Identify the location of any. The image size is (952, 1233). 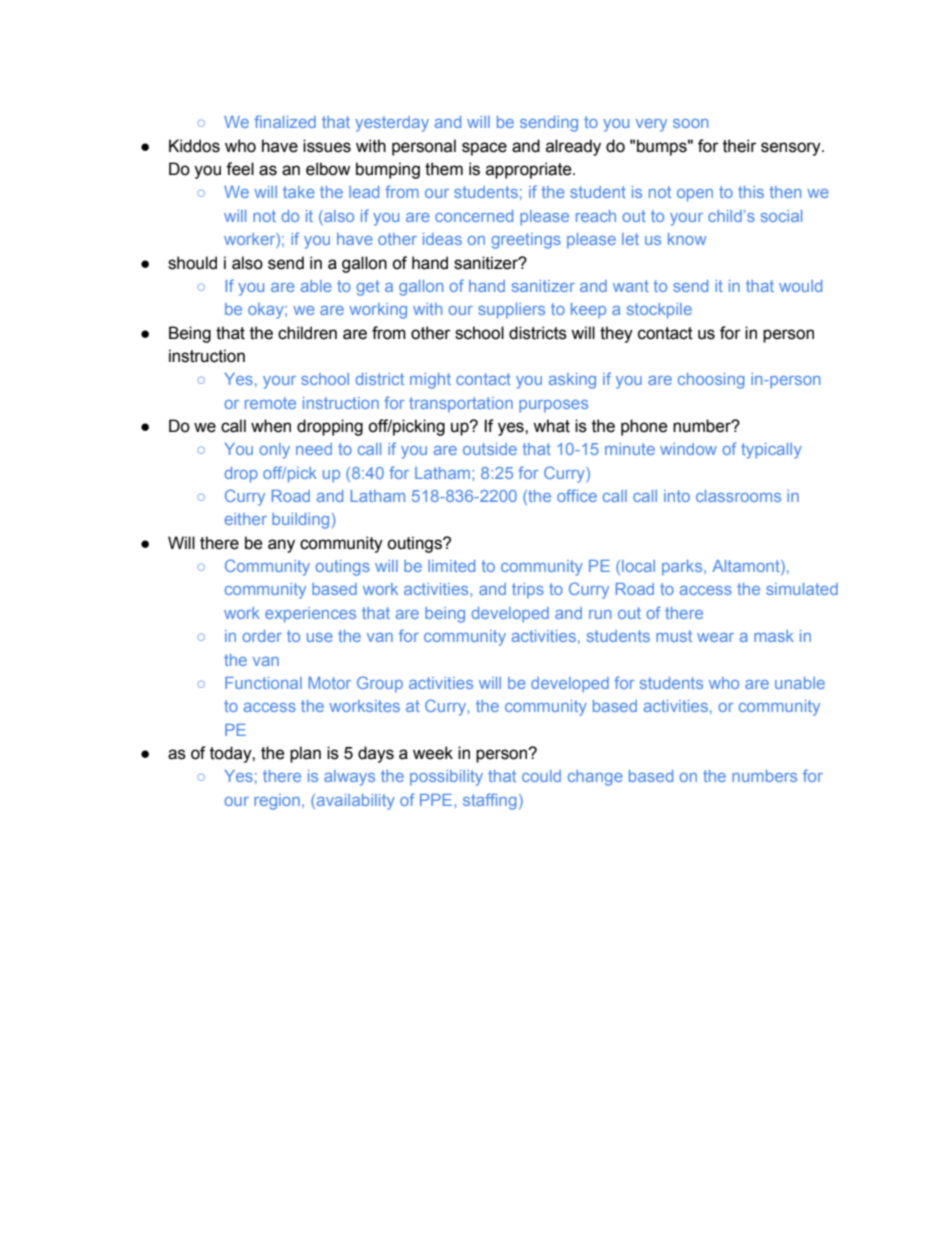
(281, 546).
